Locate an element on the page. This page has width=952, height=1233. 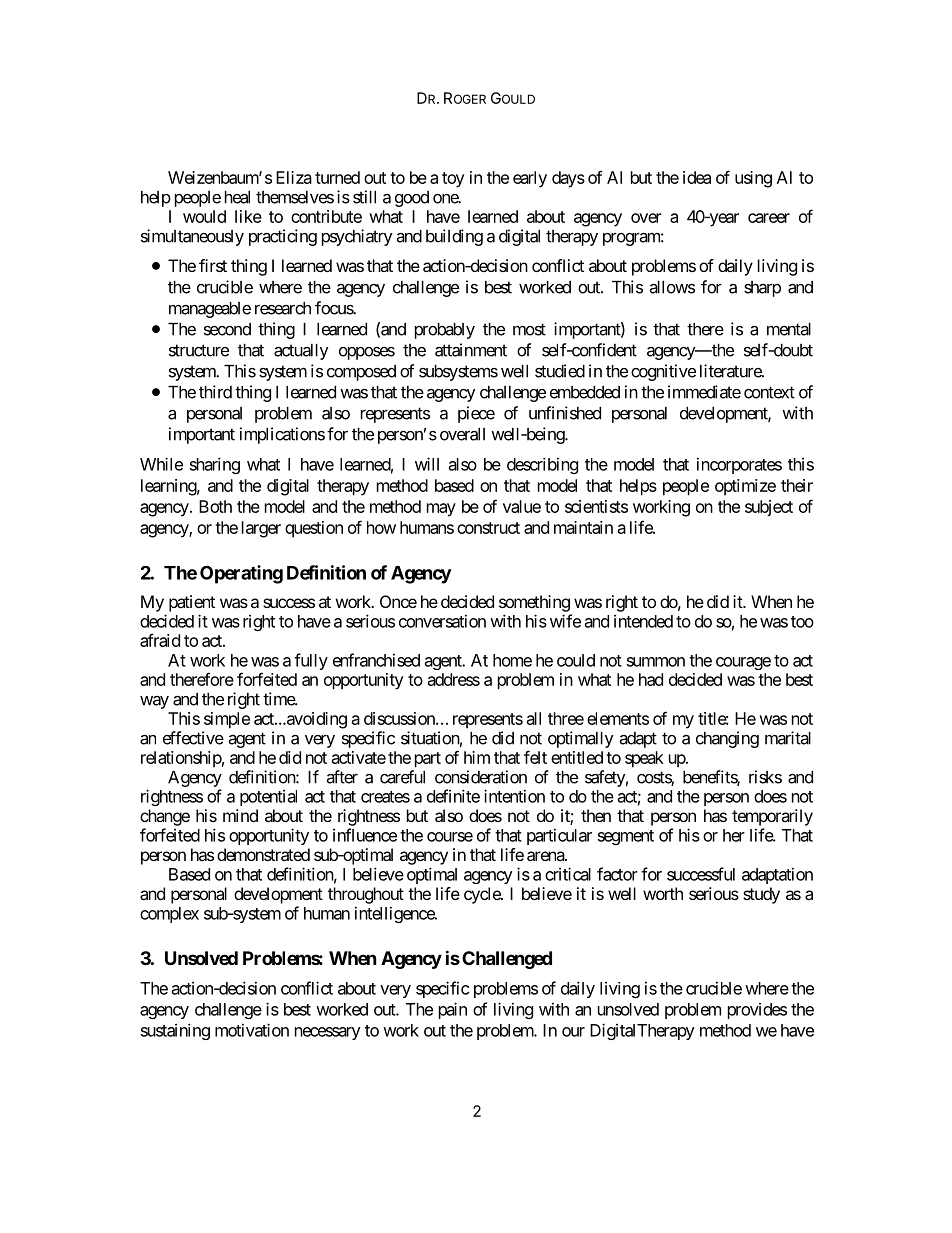
temporarily is located at coordinates (772, 817).
